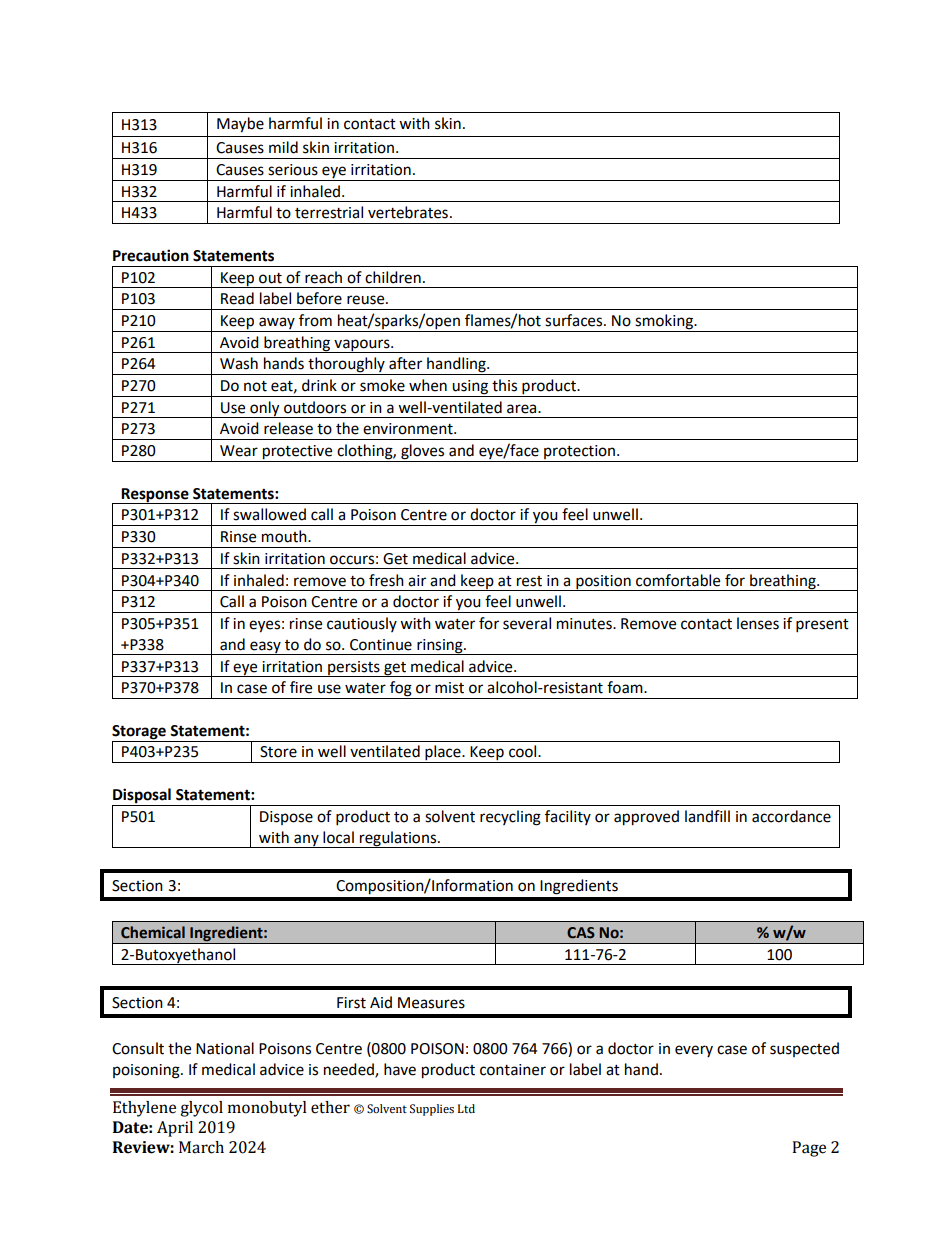  What do you see at coordinates (408, 212) in the screenshot?
I see `vertebrates` at bounding box center [408, 212].
